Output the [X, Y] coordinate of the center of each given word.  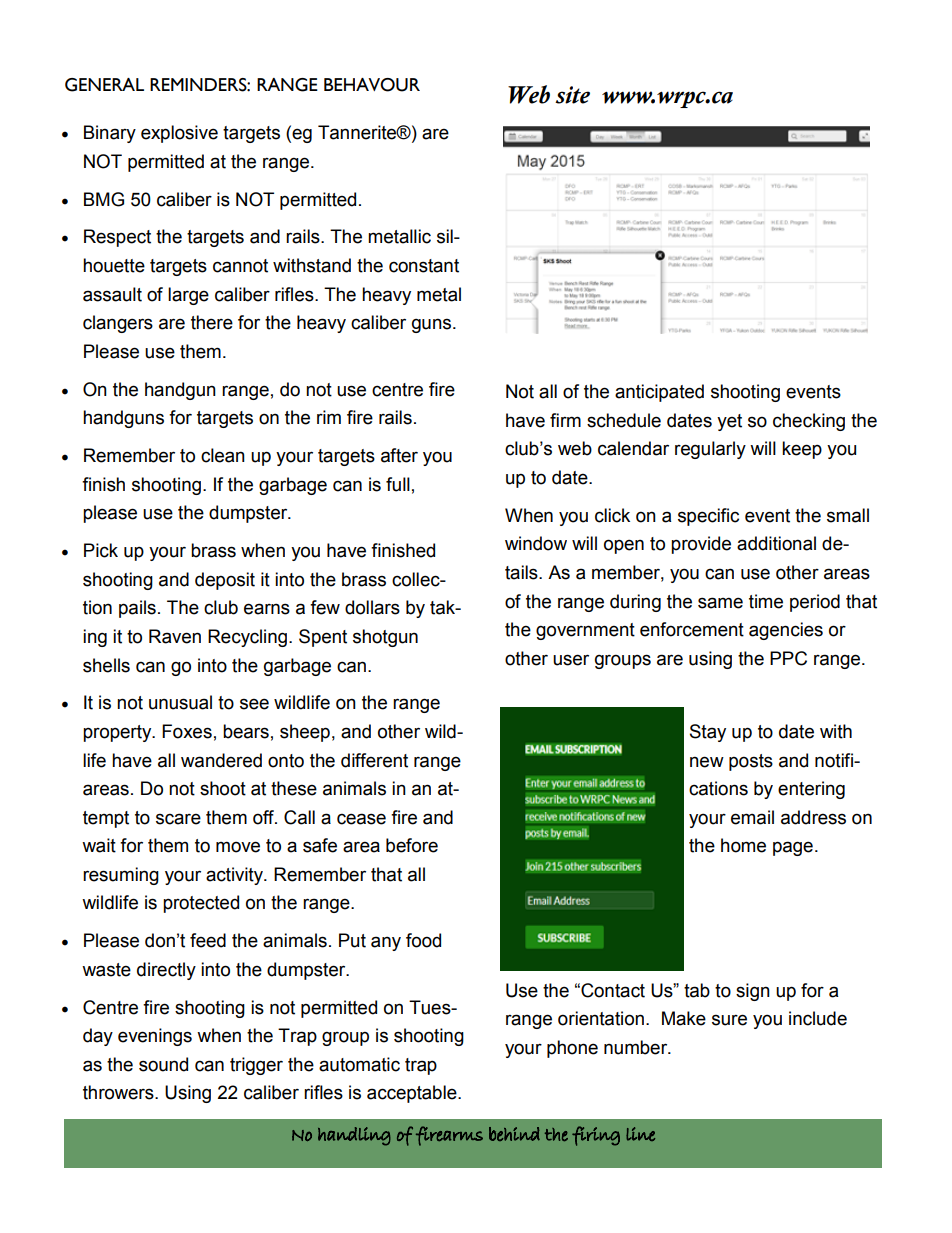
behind [514, 1134]
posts [751, 762]
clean [223, 455]
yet [729, 422]
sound [163, 1064]
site [572, 95]
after [399, 455]
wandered [221, 760]
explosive [179, 134]
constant [424, 266]
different [374, 760]
